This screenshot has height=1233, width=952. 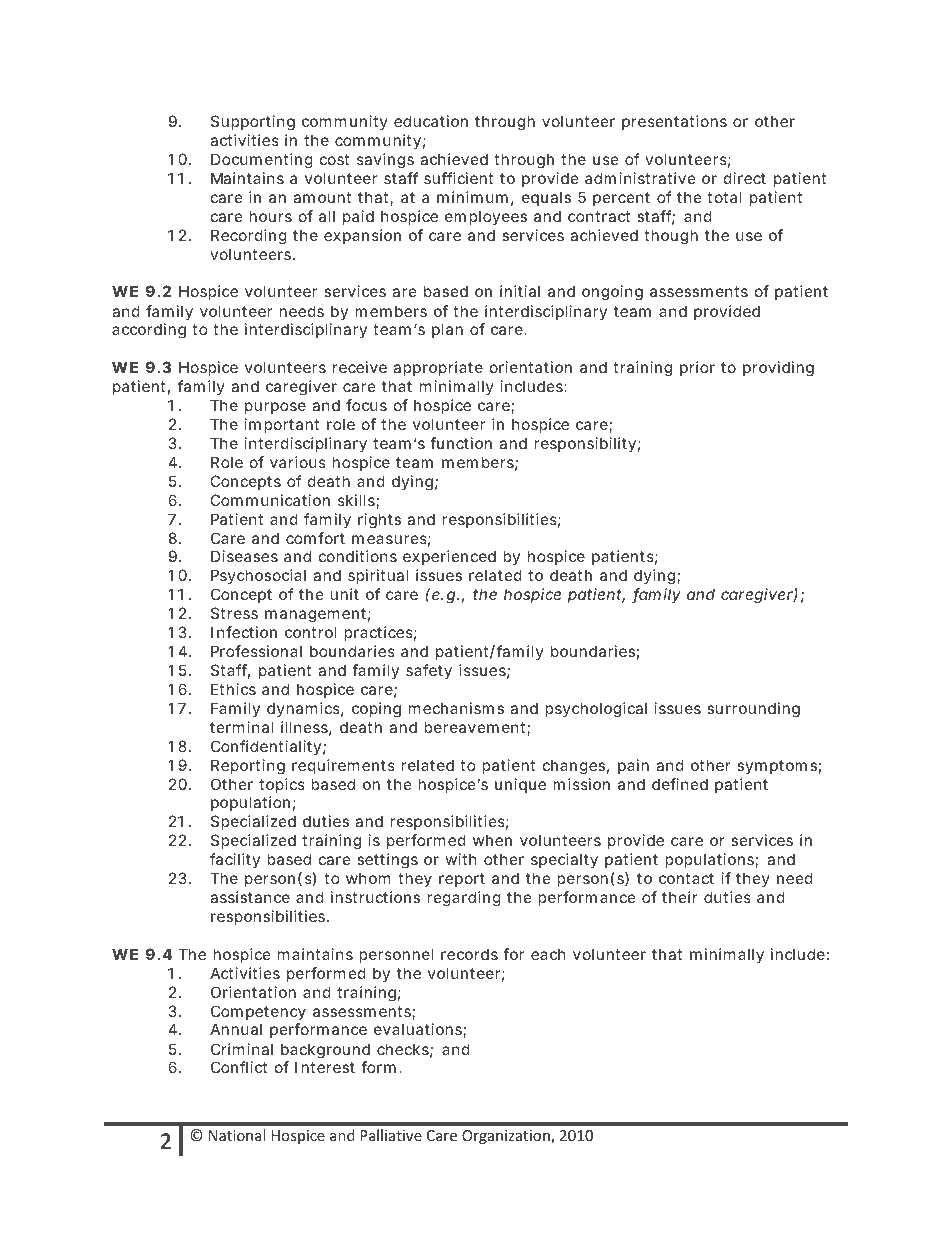 What do you see at coordinates (464, 899) in the screenshot?
I see `regarding` at bounding box center [464, 899].
